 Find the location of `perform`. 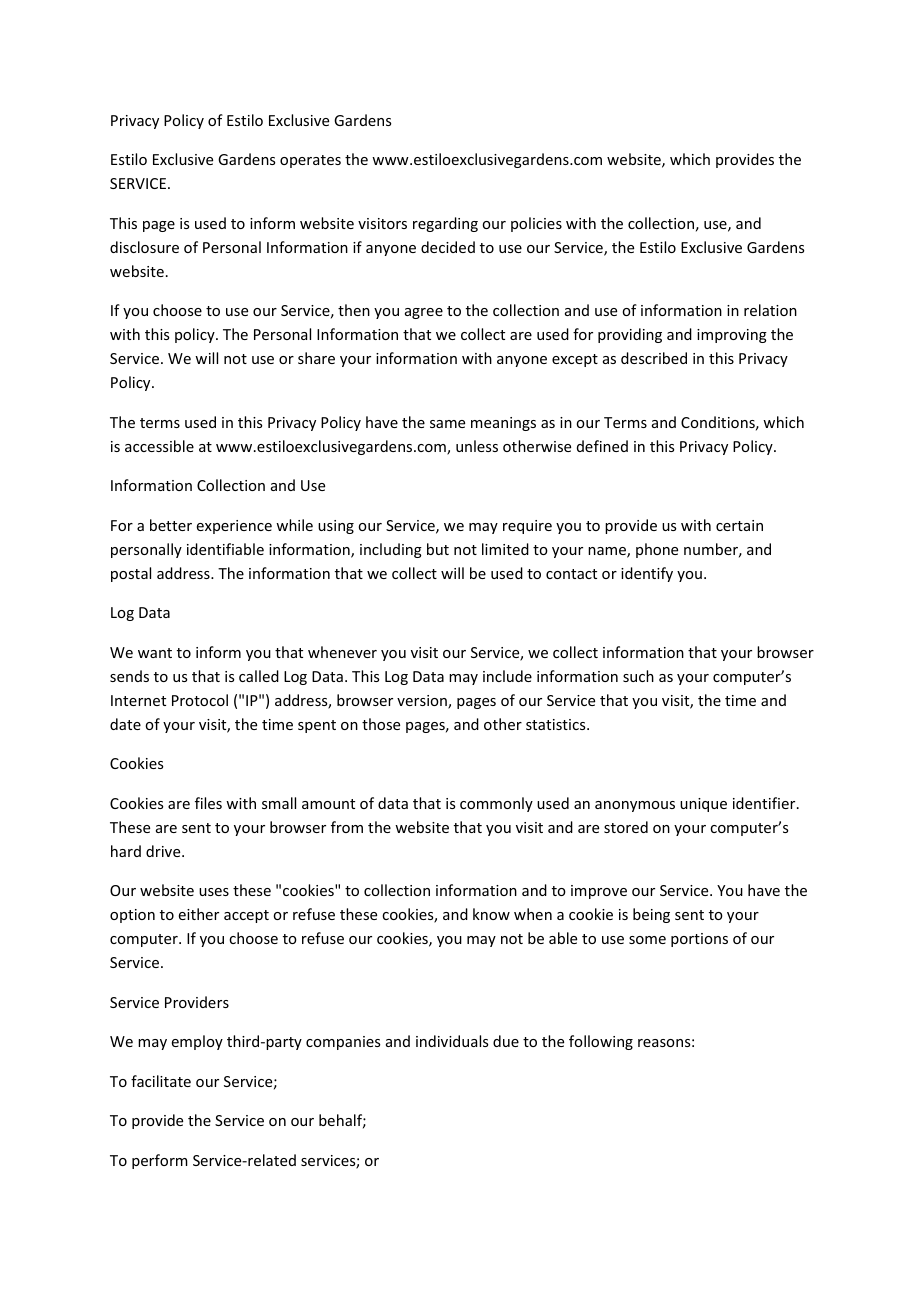

perform is located at coordinates (160, 1161).
